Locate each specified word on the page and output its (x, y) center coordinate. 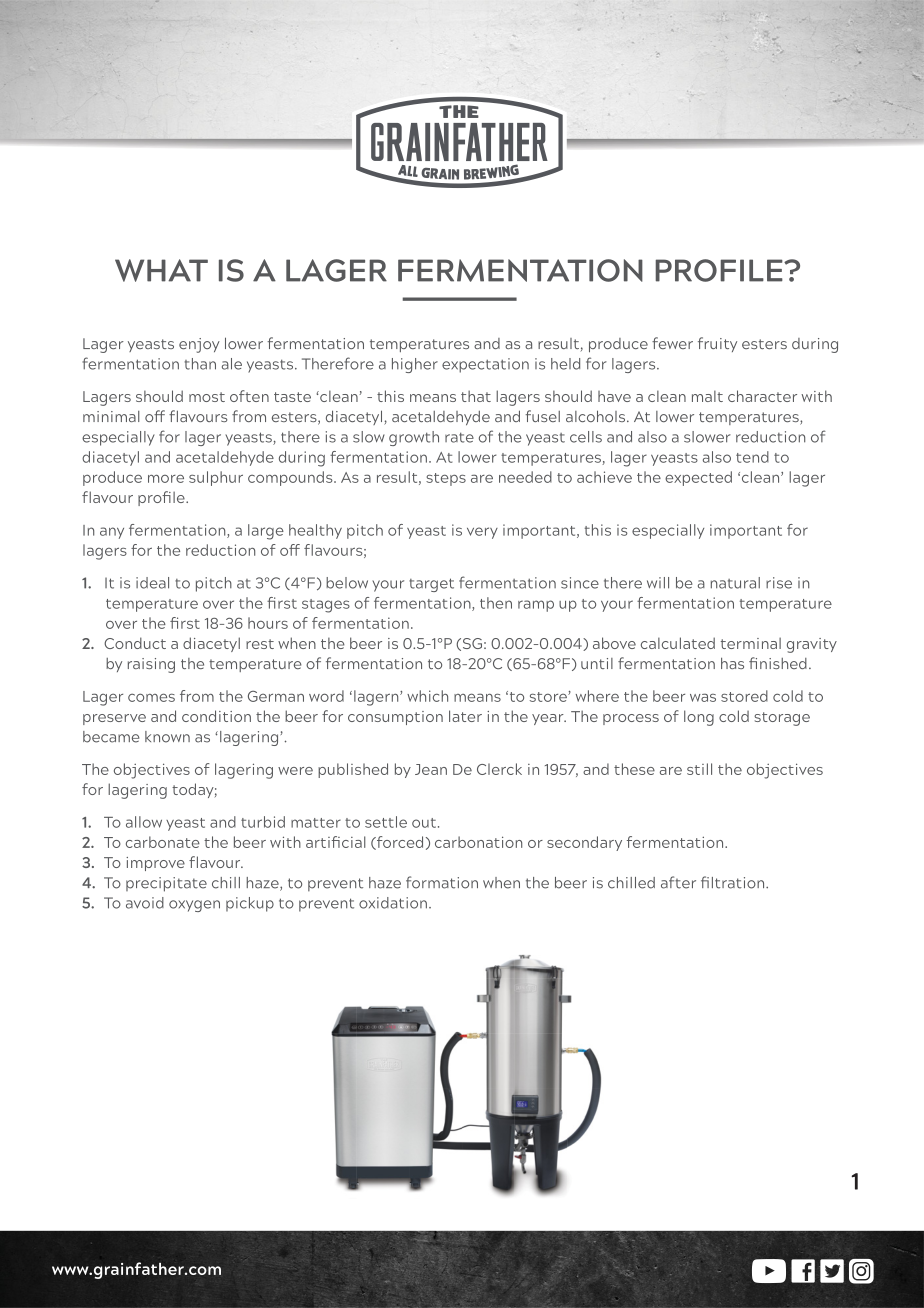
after (678, 882)
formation (442, 882)
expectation (485, 365)
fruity (717, 344)
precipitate (166, 884)
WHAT (161, 270)
